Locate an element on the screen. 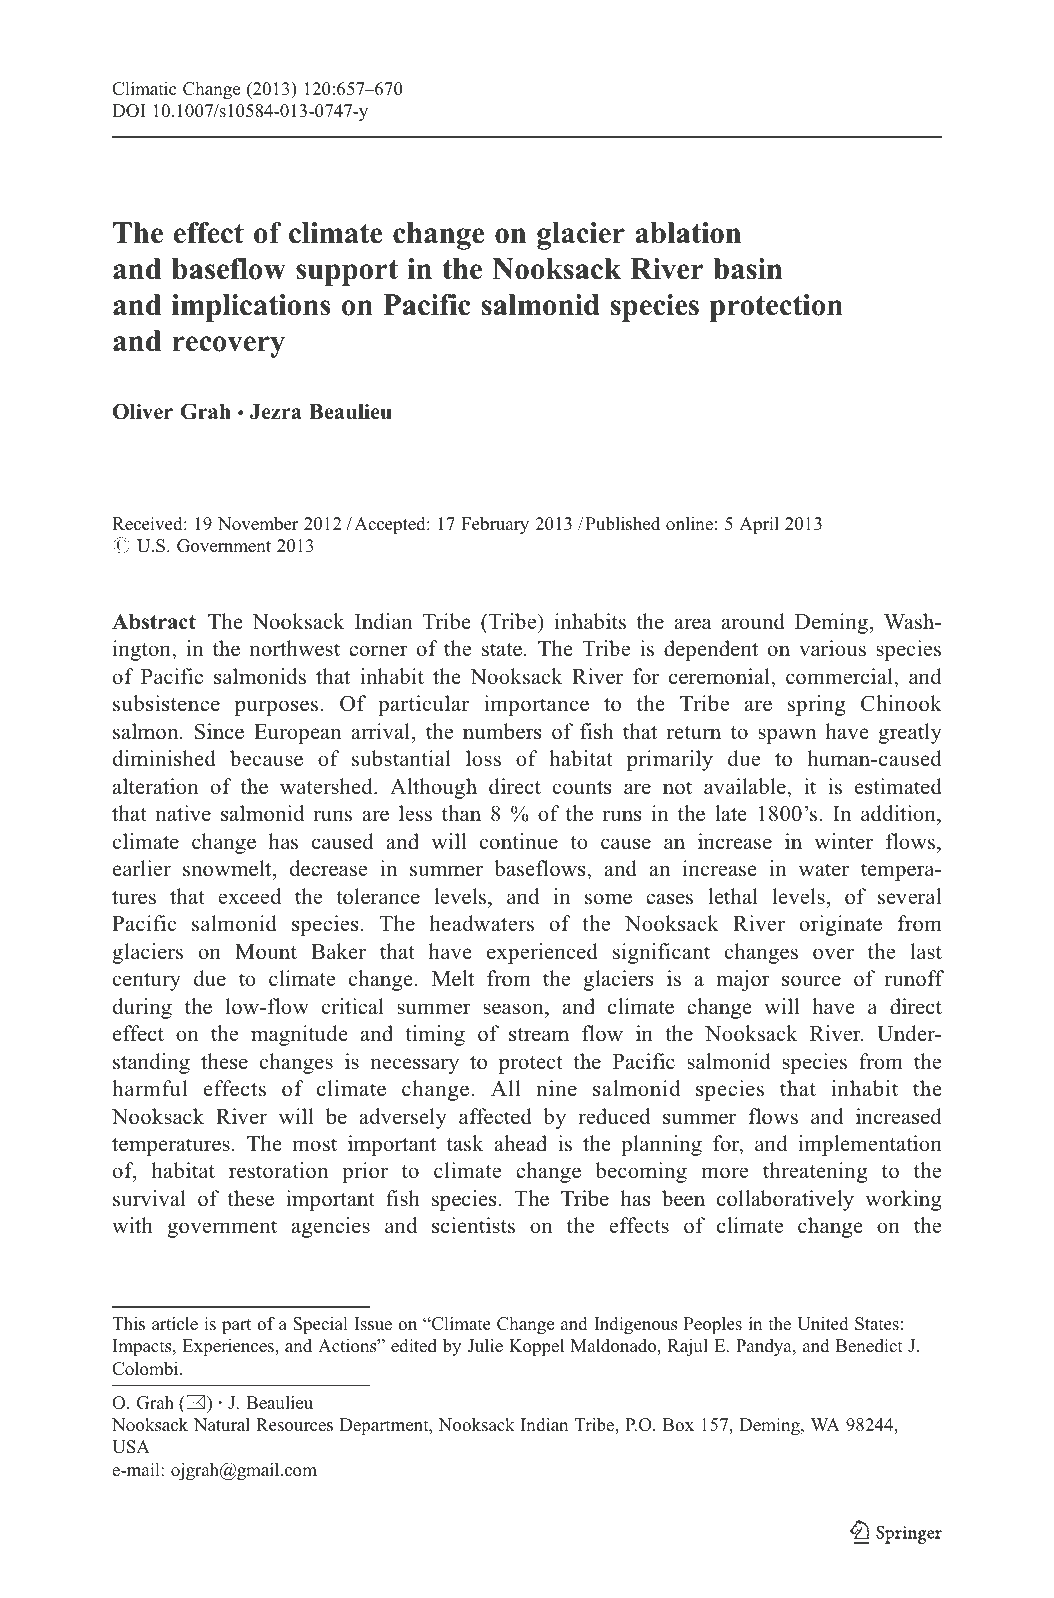 The image size is (1054, 1598). originate is located at coordinates (841, 925).
